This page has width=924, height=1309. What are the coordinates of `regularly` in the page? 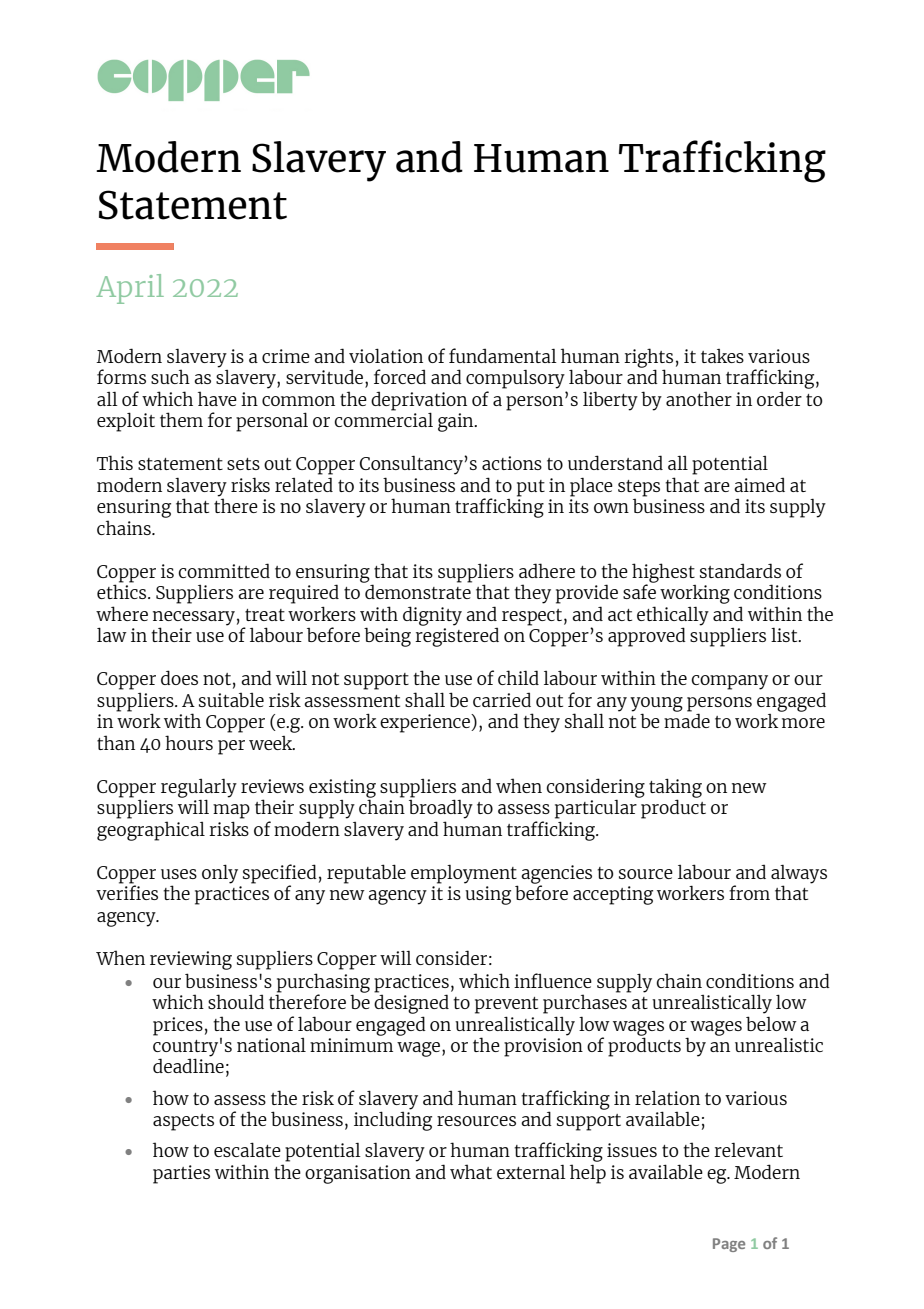 It's located at (199, 789).
